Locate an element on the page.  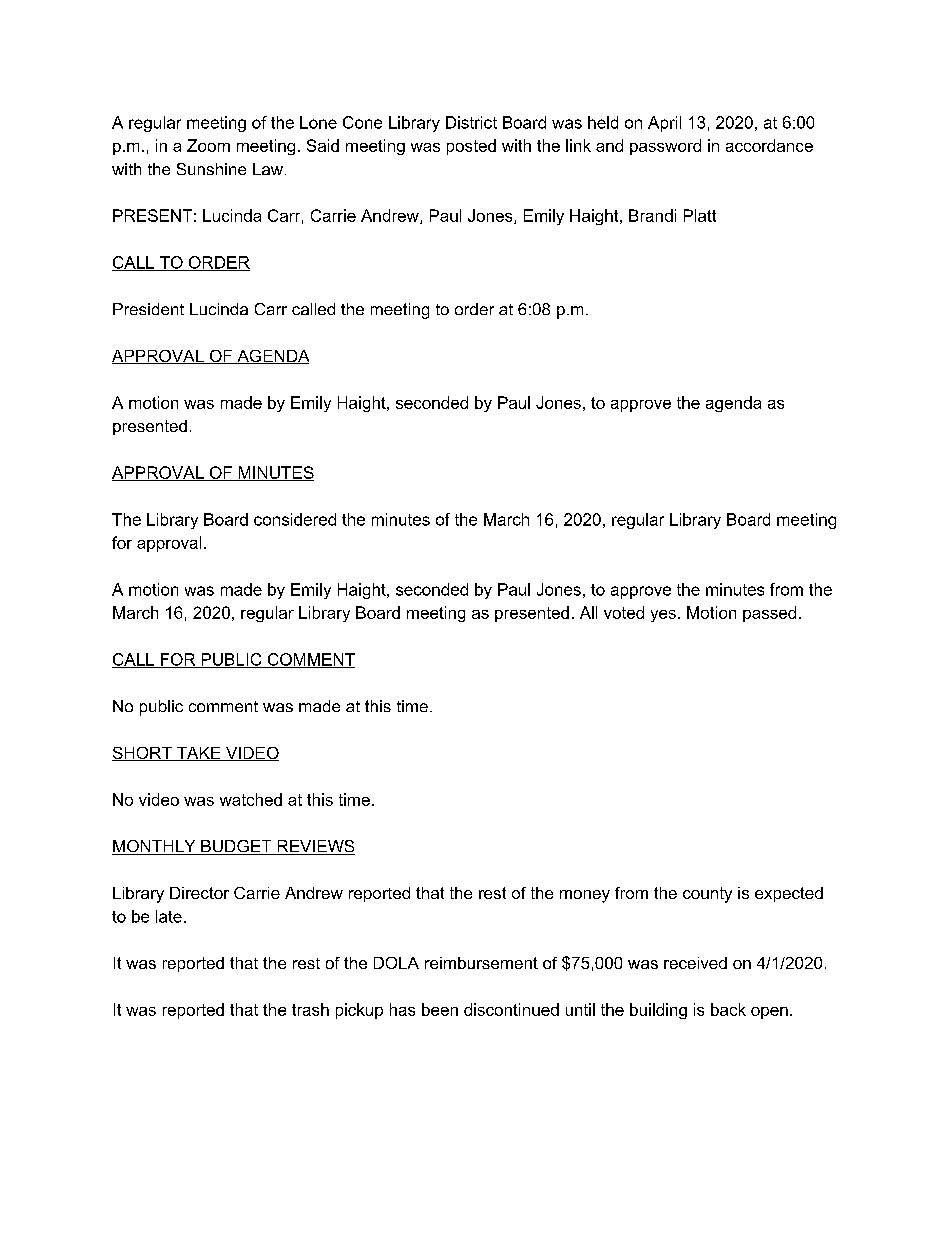
considered is located at coordinates (295, 519).
